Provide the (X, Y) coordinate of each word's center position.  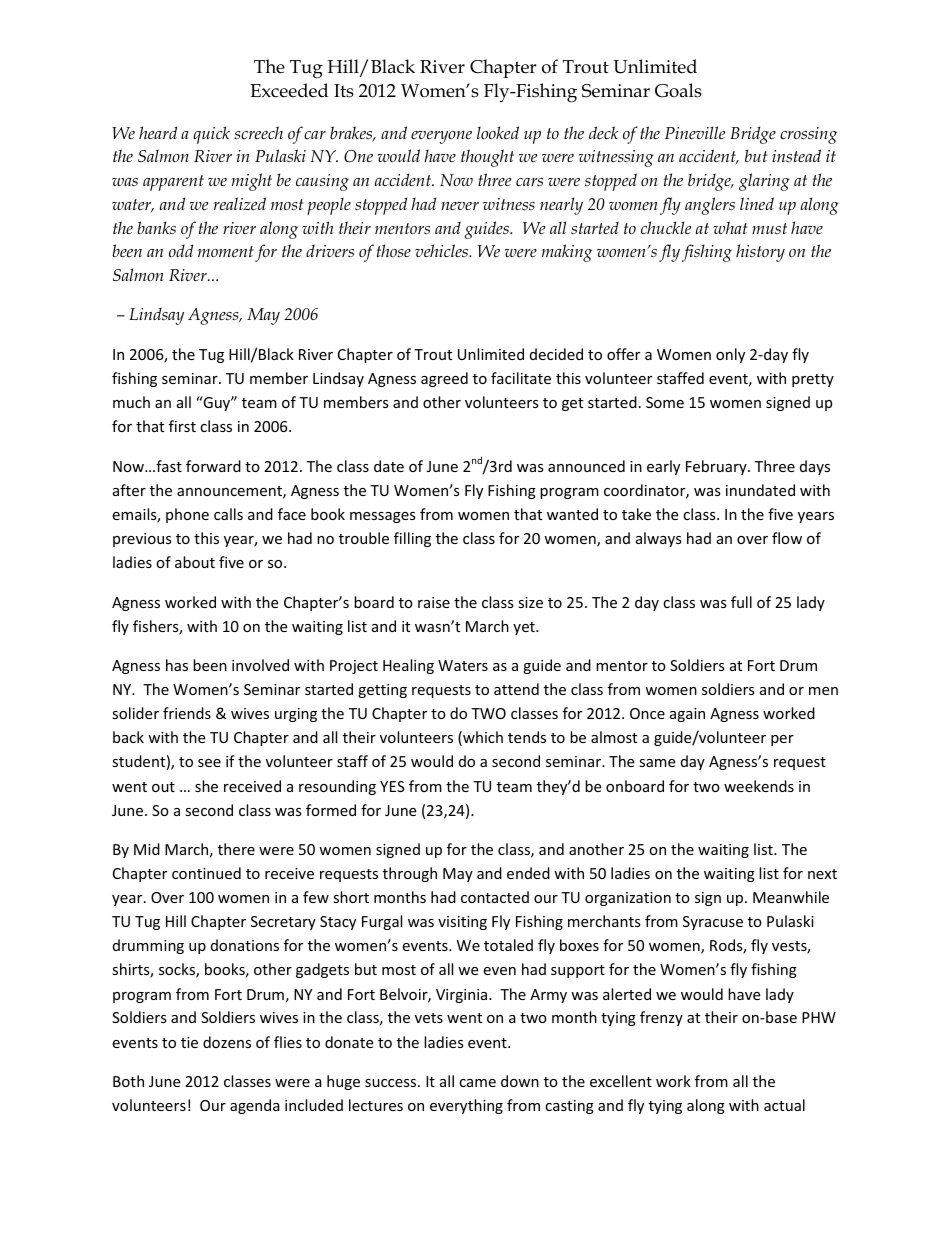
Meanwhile (791, 897)
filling (412, 539)
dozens (227, 1042)
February (717, 467)
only (730, 355)
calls (228, 514)
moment (225, 251)
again (687, 715)
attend (516, 689)
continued (206, 873)
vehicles (442, 250)
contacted (495, 897)
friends (187, 713)
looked (498, 132)
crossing (808, 135)
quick (211, 135)
